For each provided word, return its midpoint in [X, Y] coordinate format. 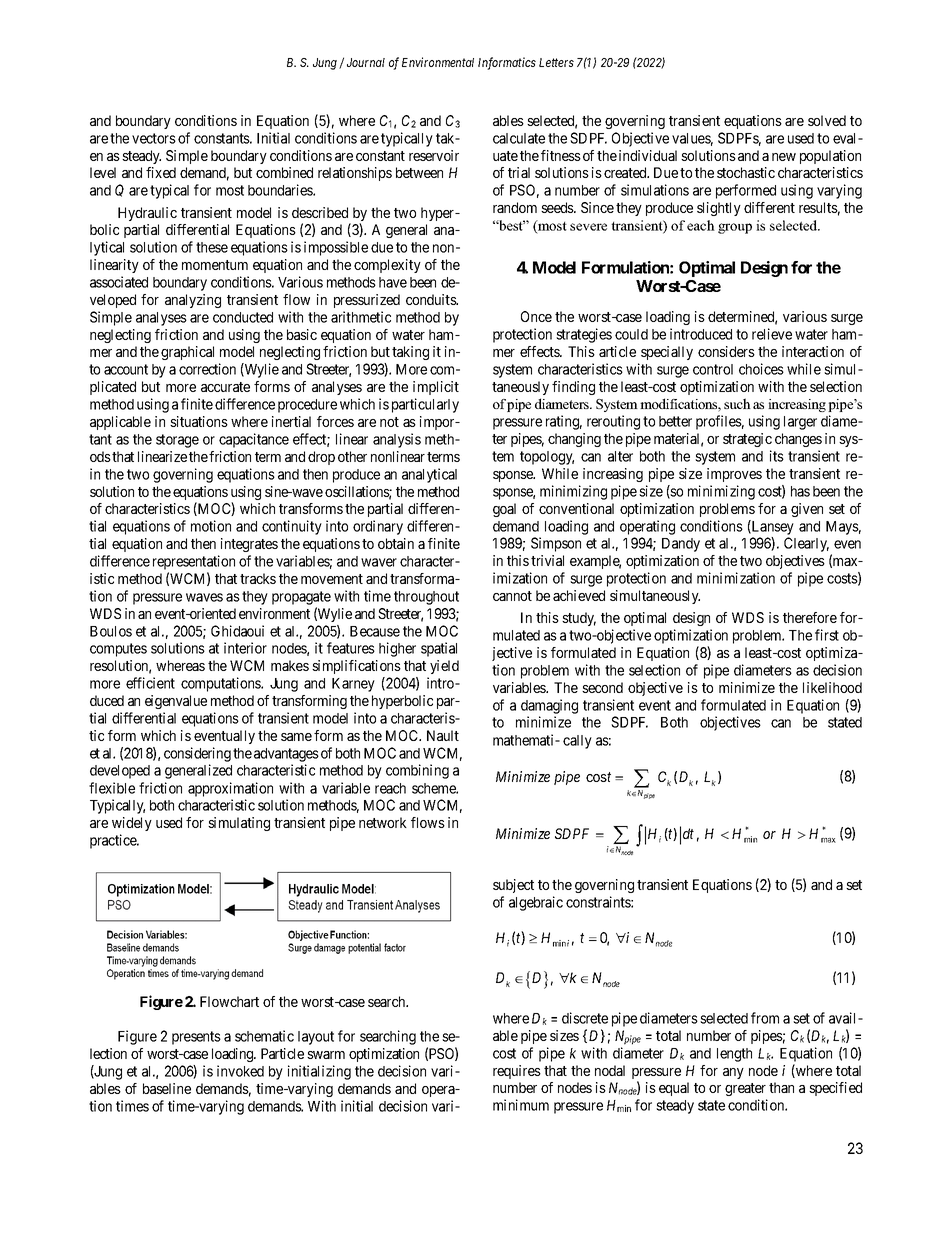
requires [517, 1072]
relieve [772, 334]
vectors [154, 138]
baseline [167, 1088]
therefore [810, 617]
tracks [258, 578]
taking [410, 353]
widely [132, 824]
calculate [519, 138]
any [733, 1073]
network [383, 822]
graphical [187, 353]
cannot [512, 596]
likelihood [832, 687]
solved [827, 120]
